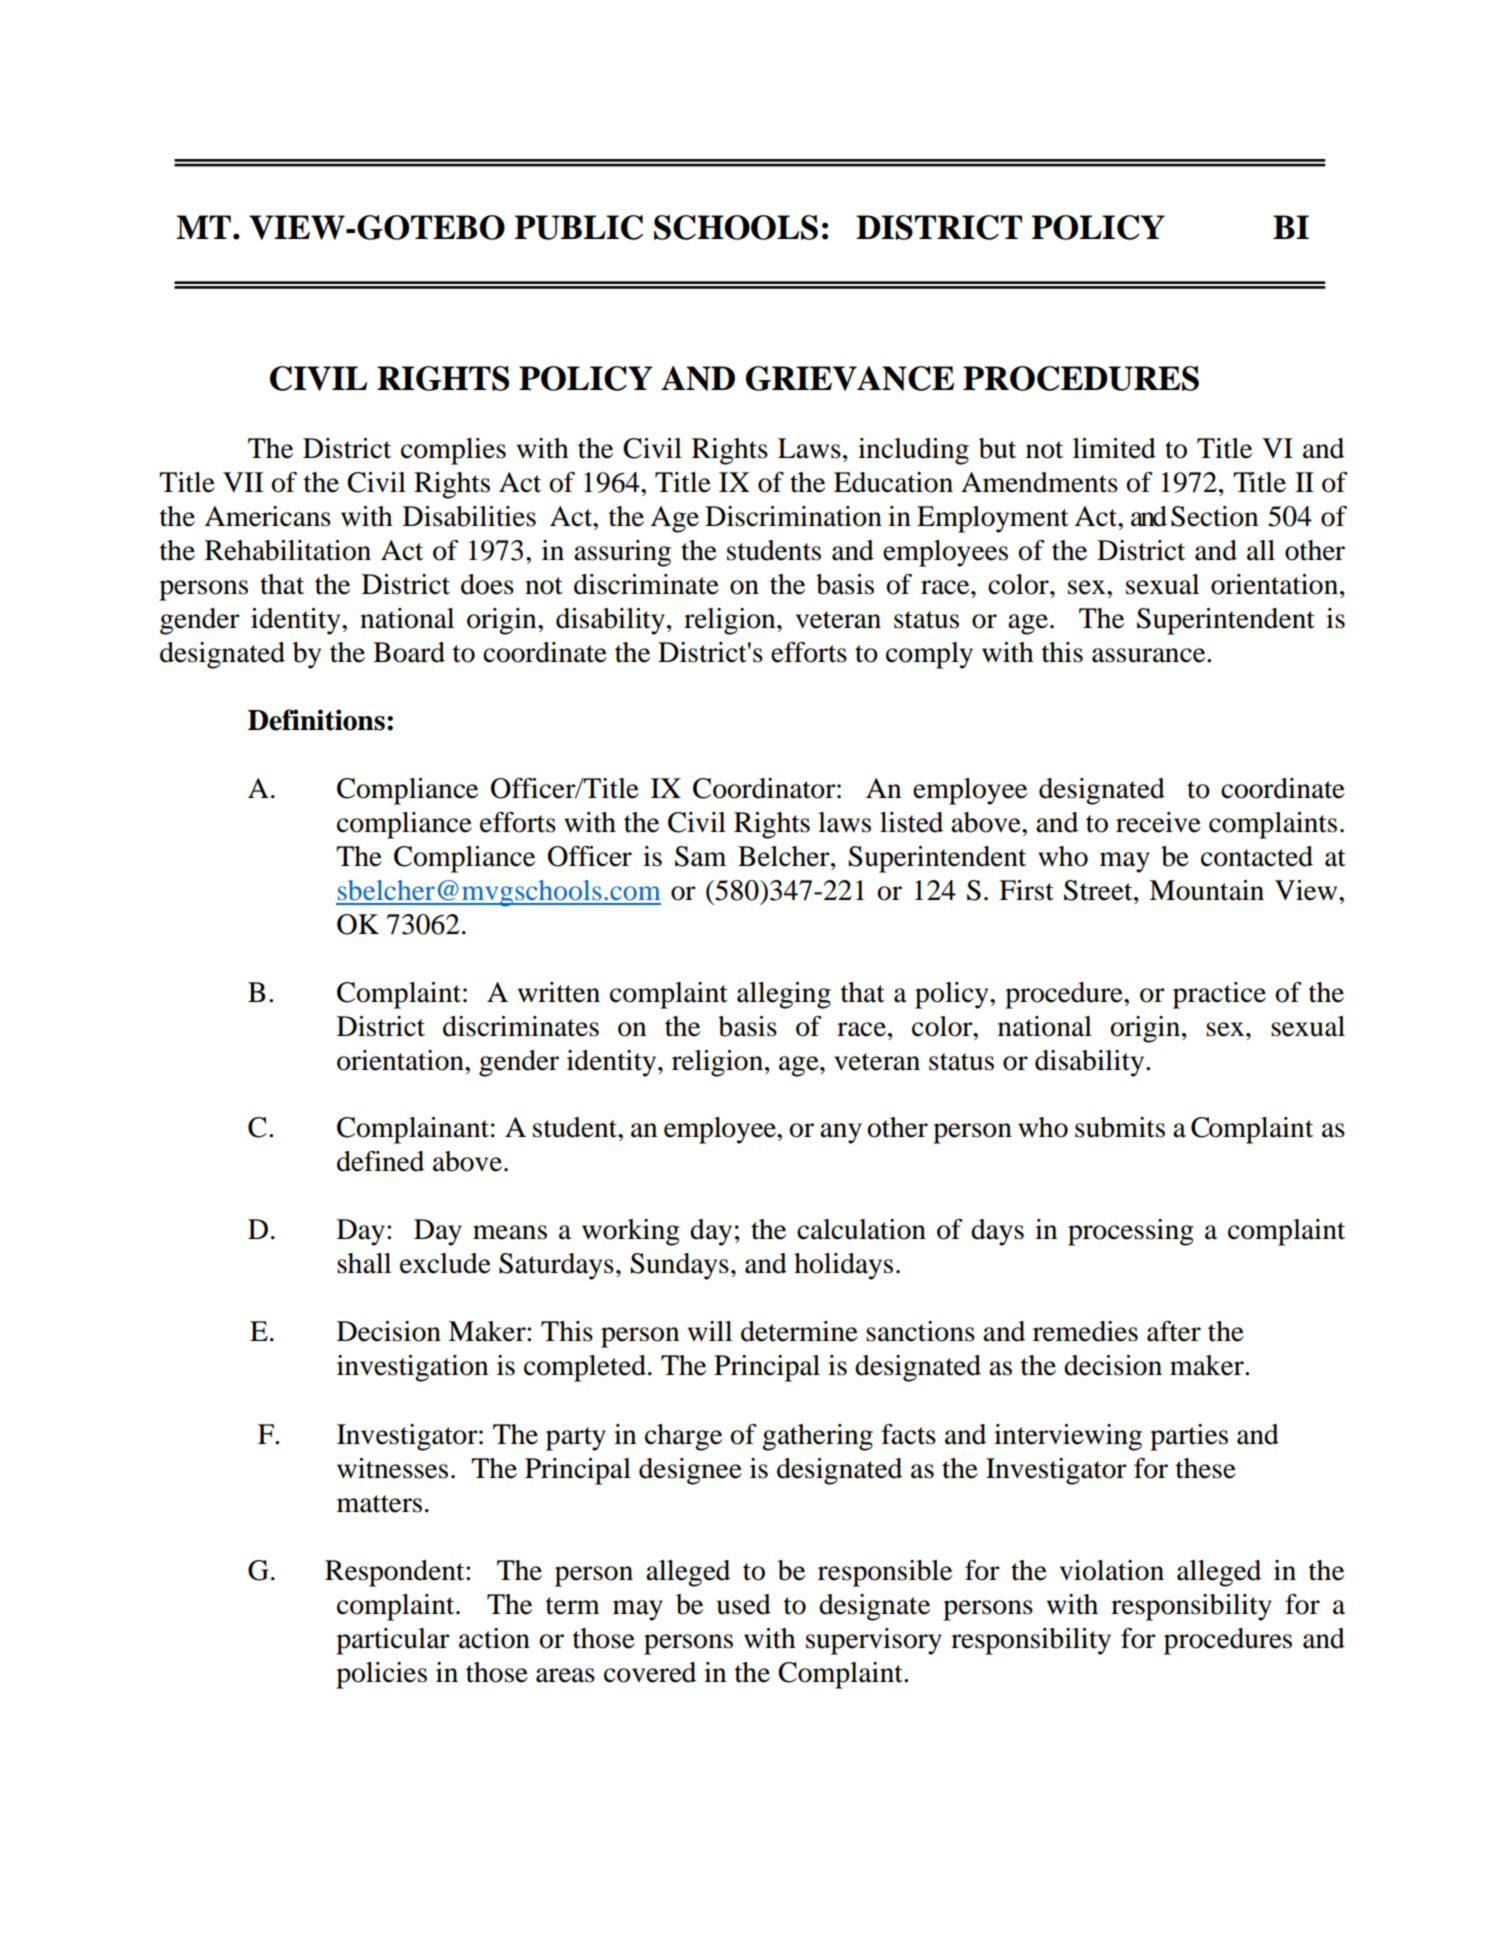 The height and width of the document is (1948, 1505). What do you see at coordinates (1112, 1570) in the document?
I see `violation` at bounding box center [1112, 1570].
